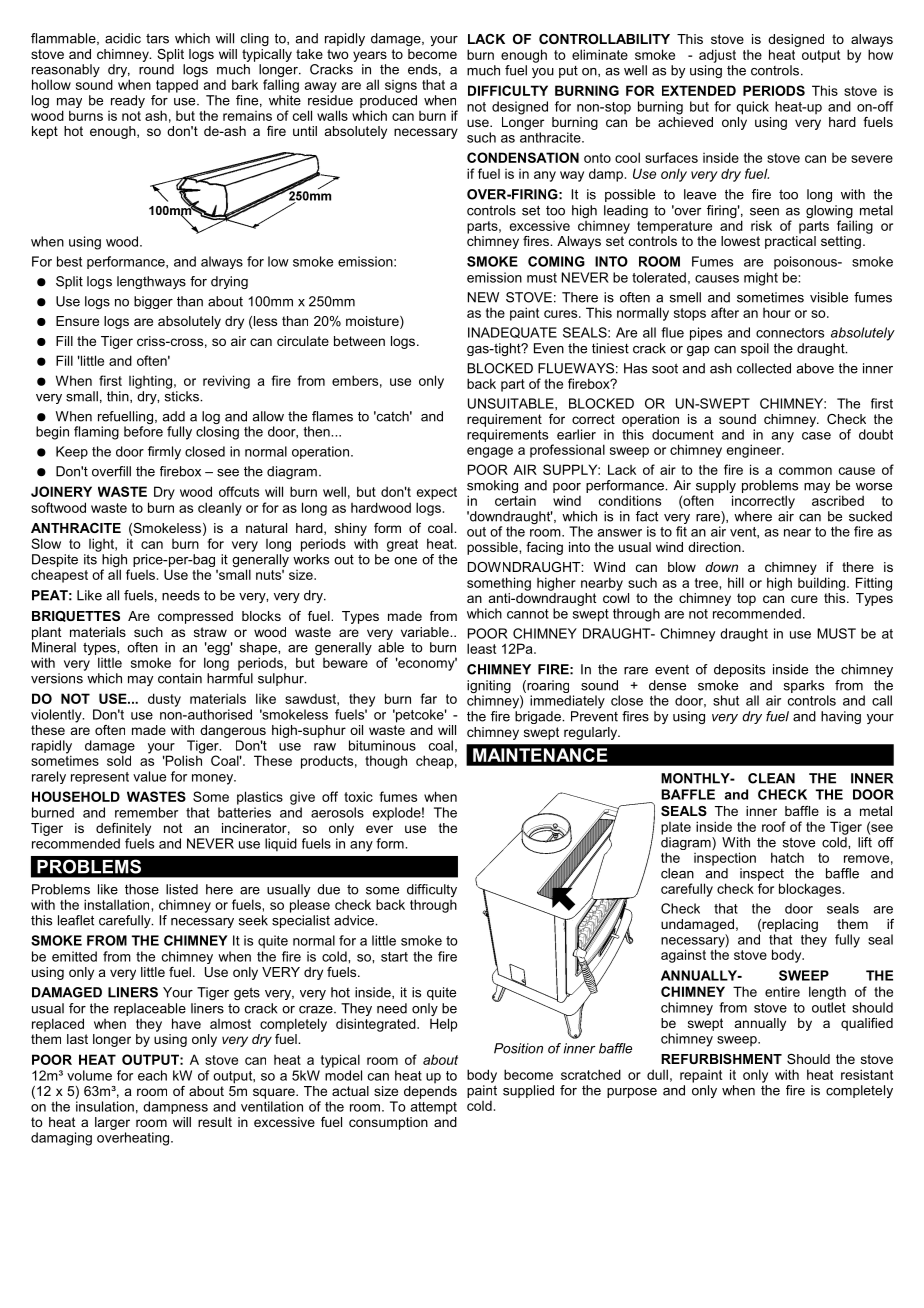  I want to click on toxic, so click(358, 796).
